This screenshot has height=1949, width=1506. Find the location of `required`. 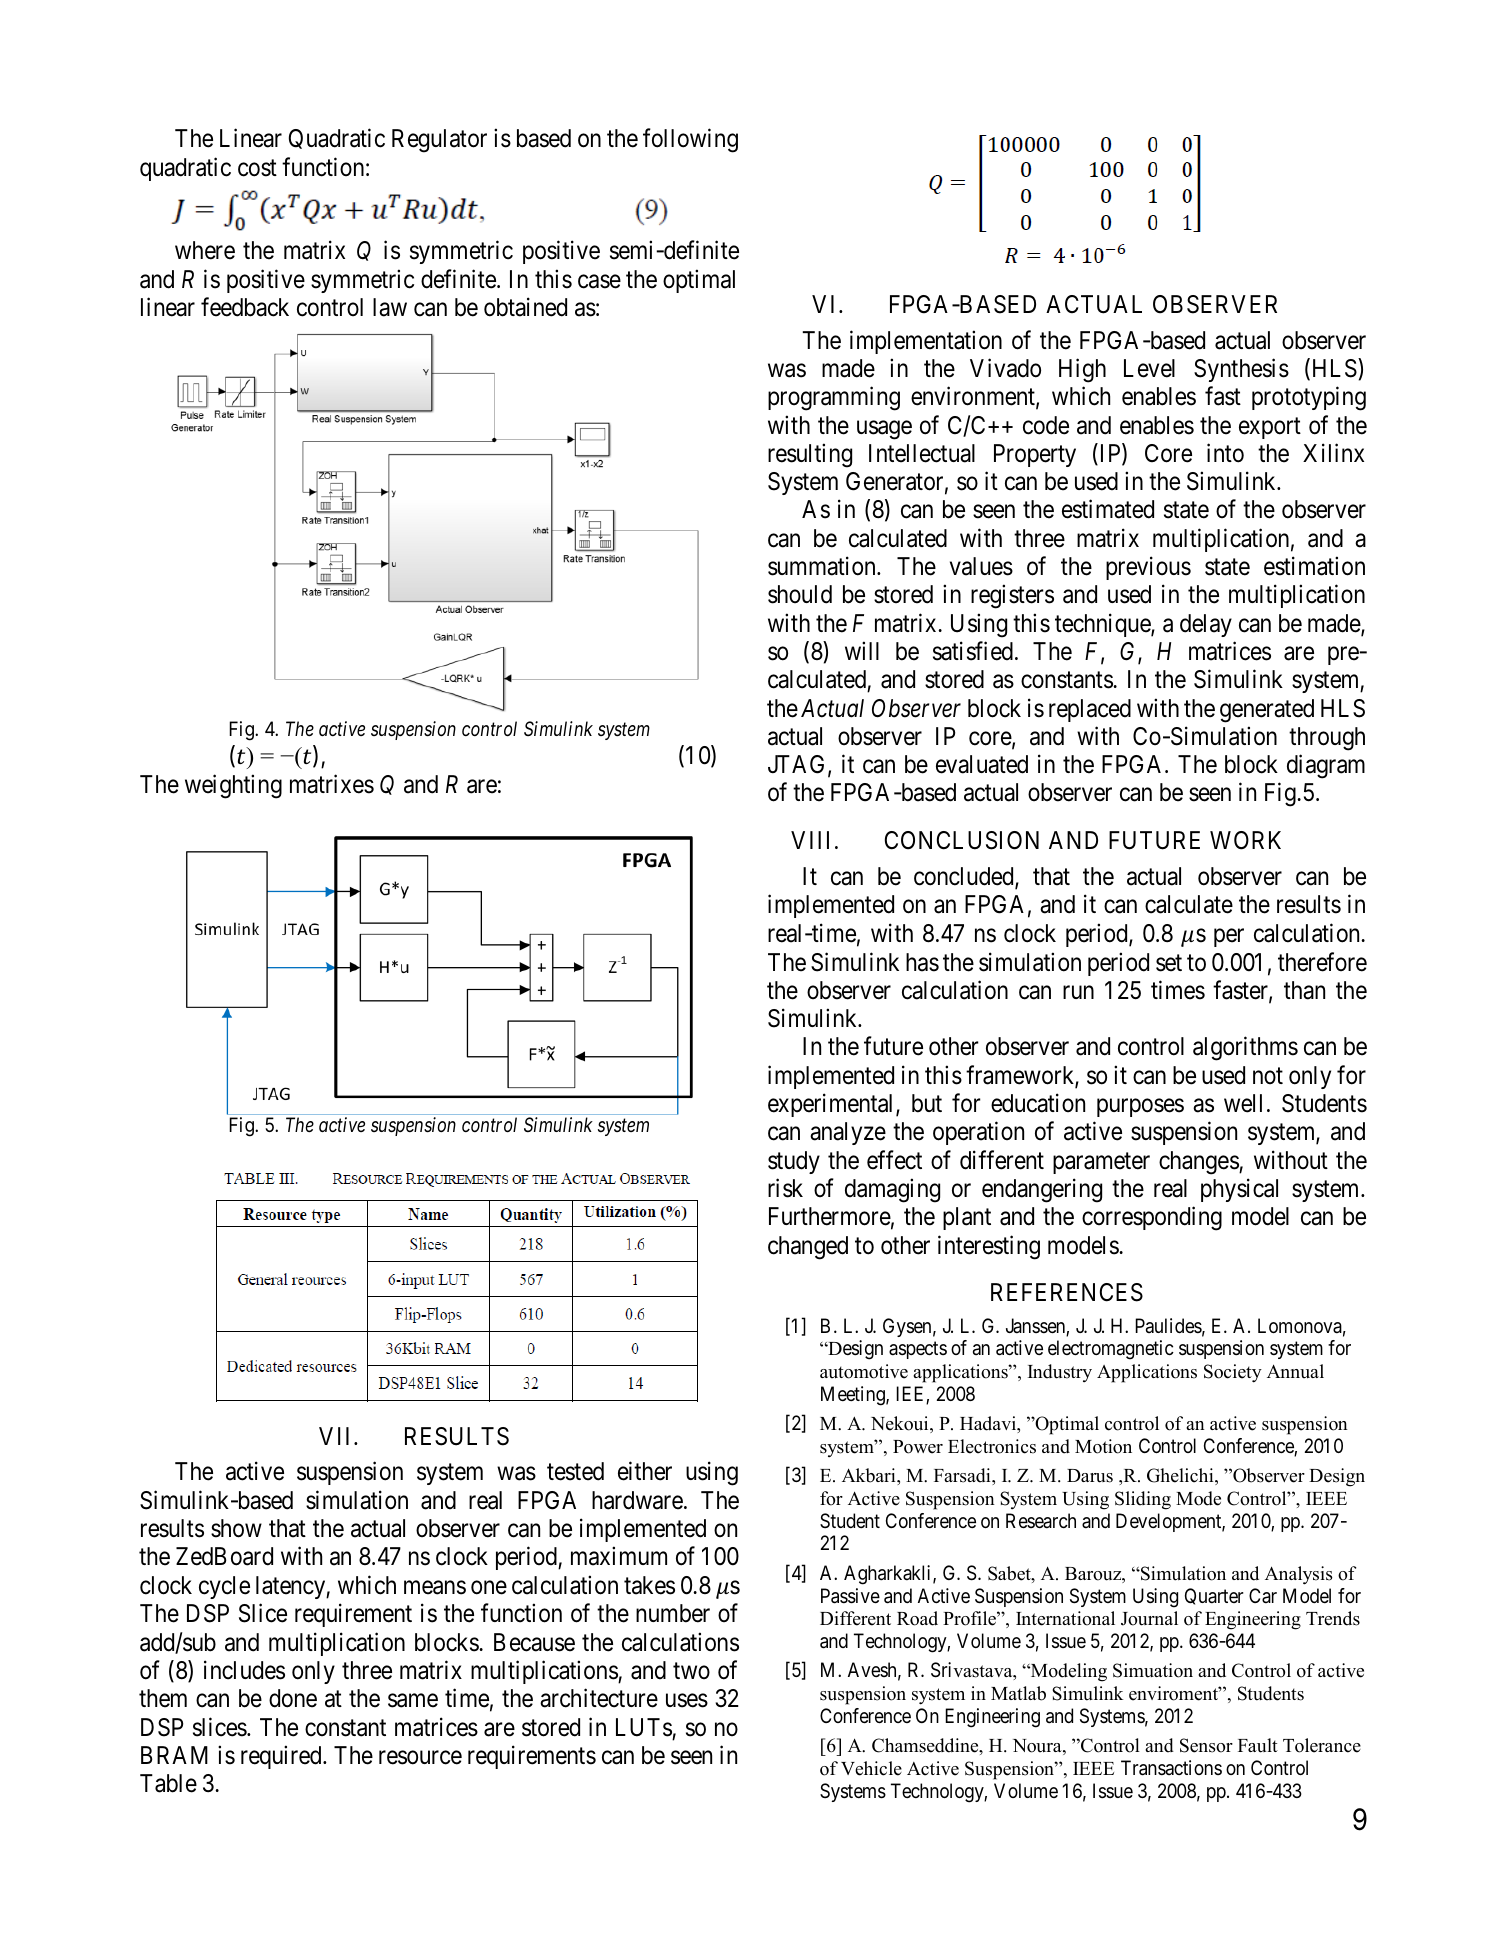

required is located at coordinates (282, 1757).
